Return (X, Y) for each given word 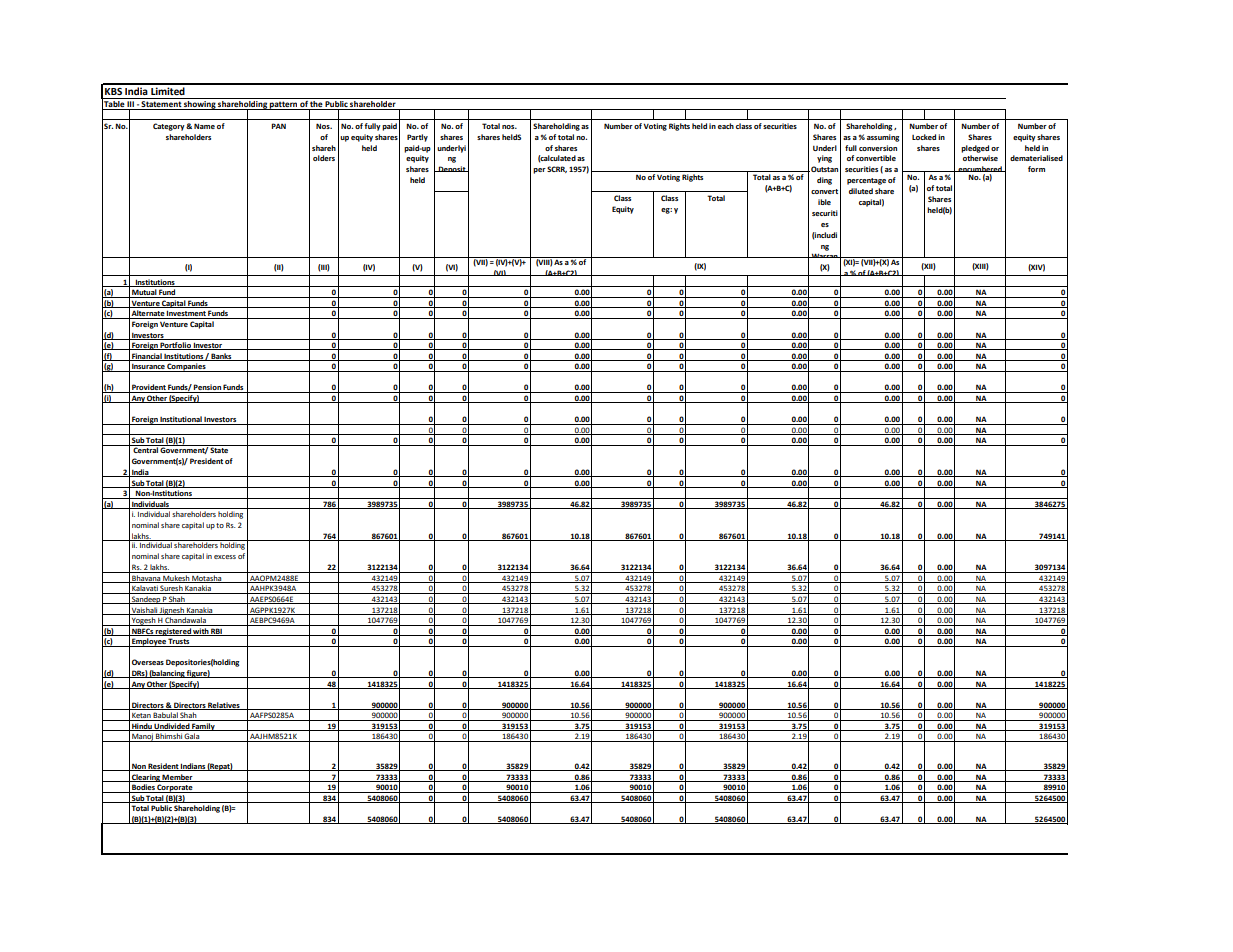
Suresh (172, 589)
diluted (861, 191)
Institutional (181, 420)
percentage (866, 181)
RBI (216, 632)
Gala (192, 737)
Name (204, 126)
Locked (924, 137)
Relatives (224, 706)
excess (225, 557)
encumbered (980, 170)
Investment (186, 314)
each (726, 126)
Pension (207, 388)
